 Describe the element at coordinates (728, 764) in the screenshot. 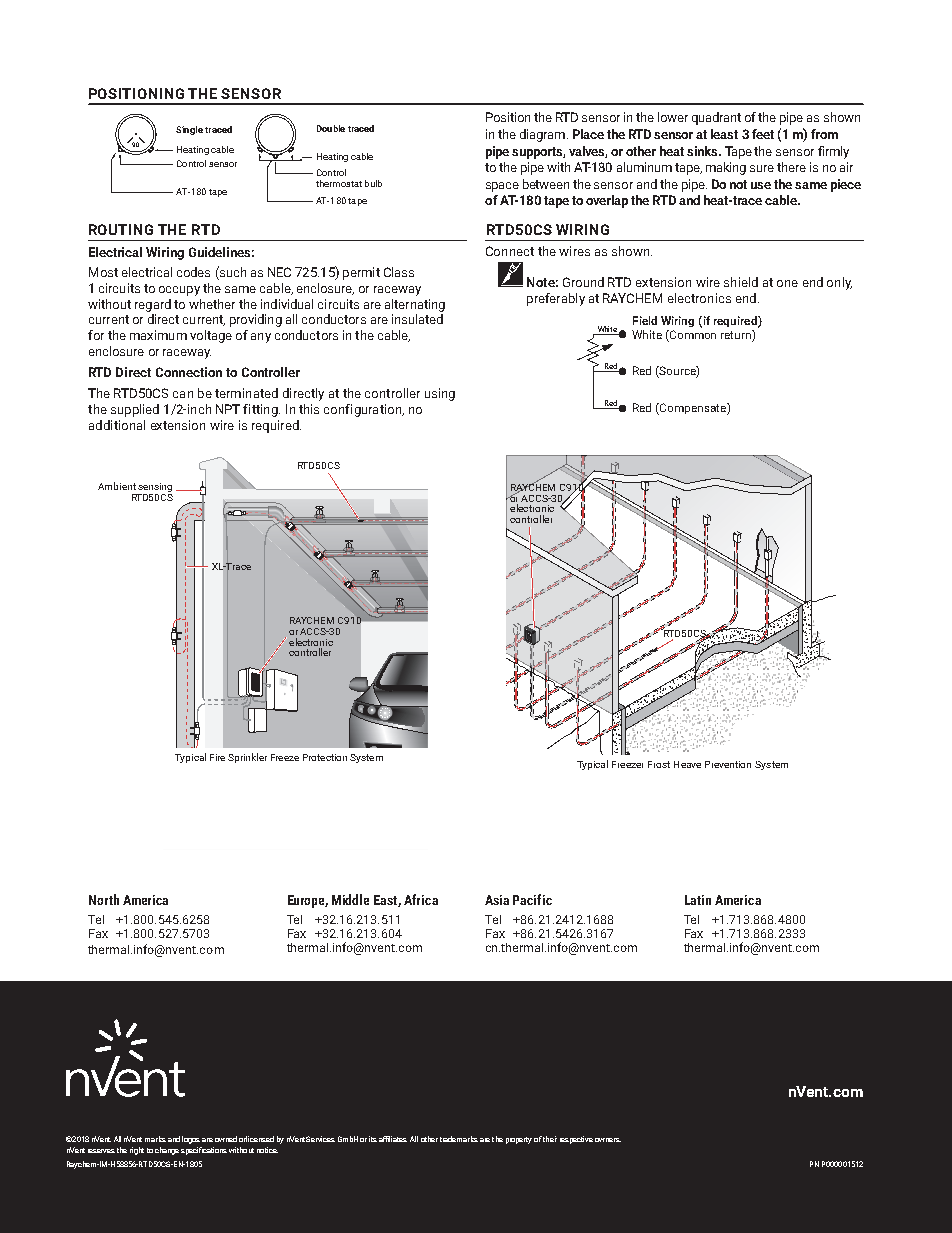

I see `Prevention` at that location.
